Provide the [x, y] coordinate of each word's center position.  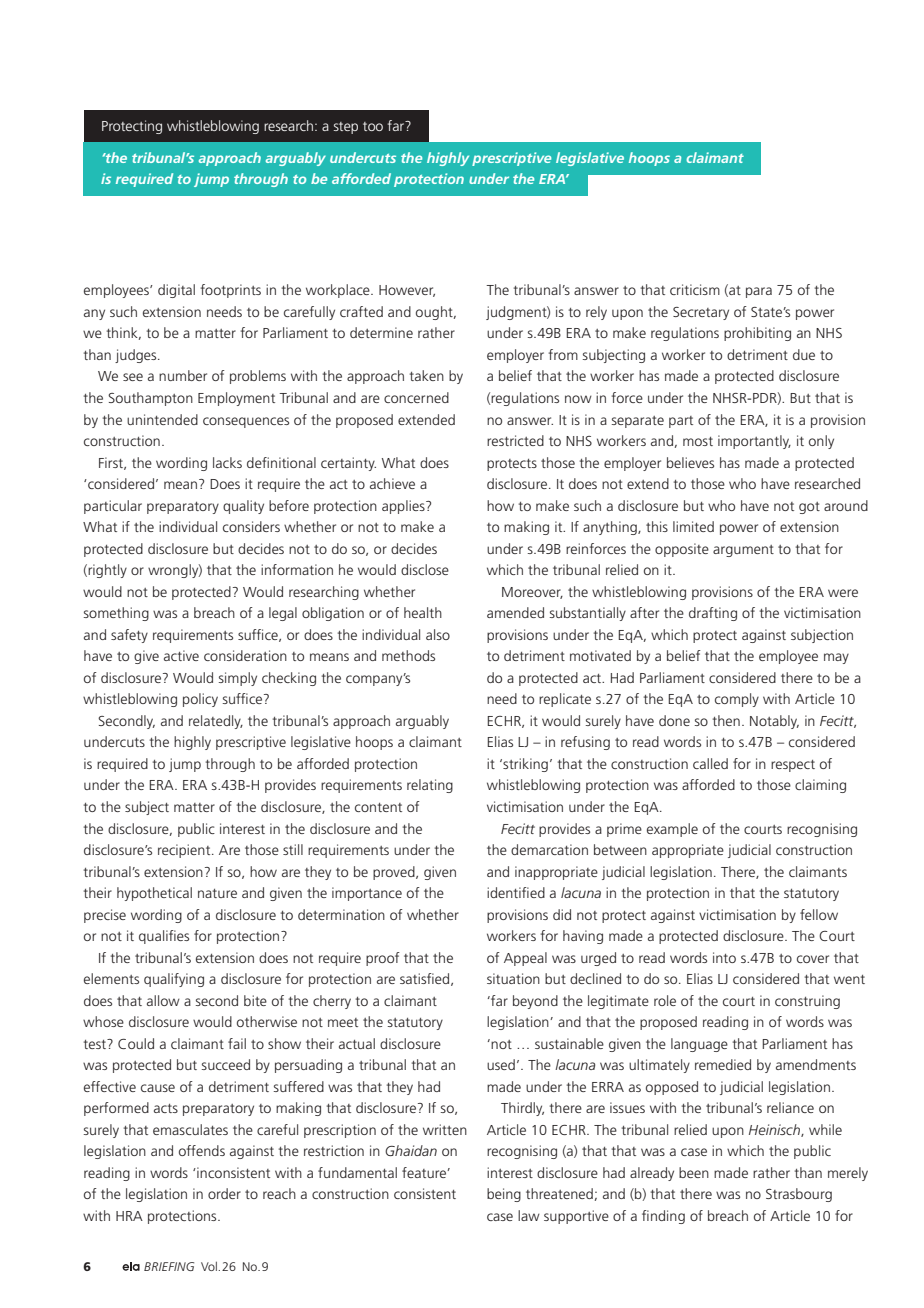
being [504, 1195]
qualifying [174, 980]
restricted [515, 440]
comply [737, 700]
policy [200, 700]
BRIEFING [169, 1266]
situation [513, 978]
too [373, 126]
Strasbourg [799, 1195]
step [346, 128]
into [724, 957]
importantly [754, 442]
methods [408, 655]
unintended [162, 419]
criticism [695, 289]
